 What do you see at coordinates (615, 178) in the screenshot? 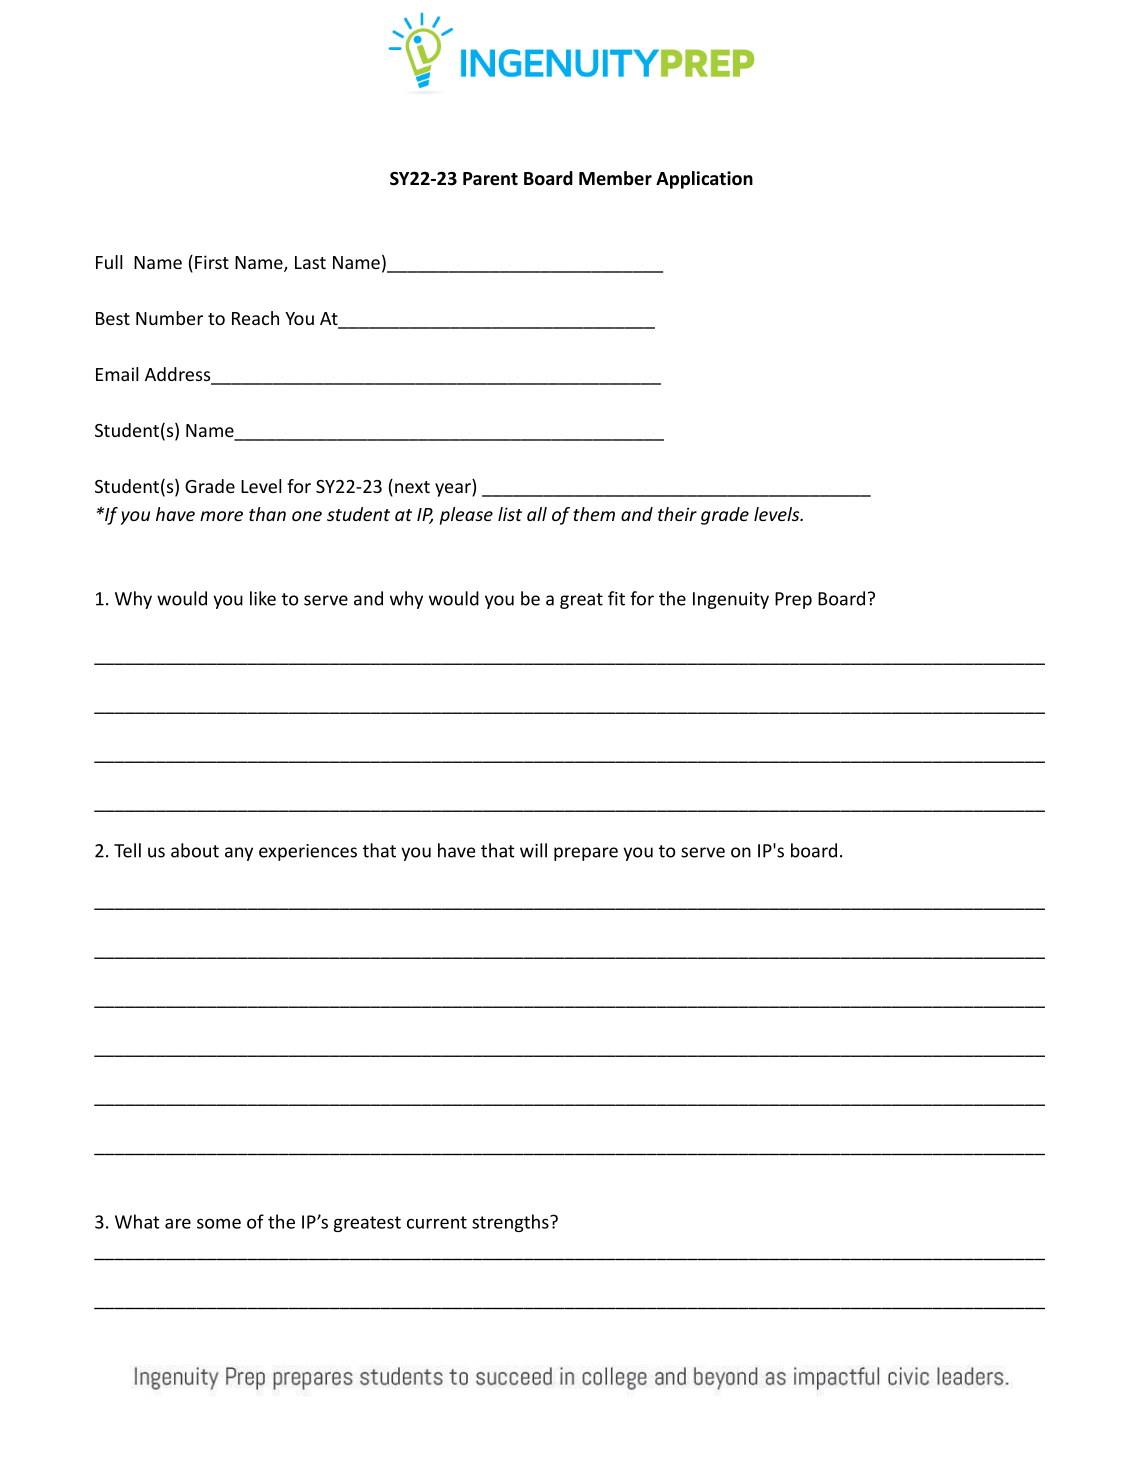
I see `Member` at bounding box center [615, 178].
